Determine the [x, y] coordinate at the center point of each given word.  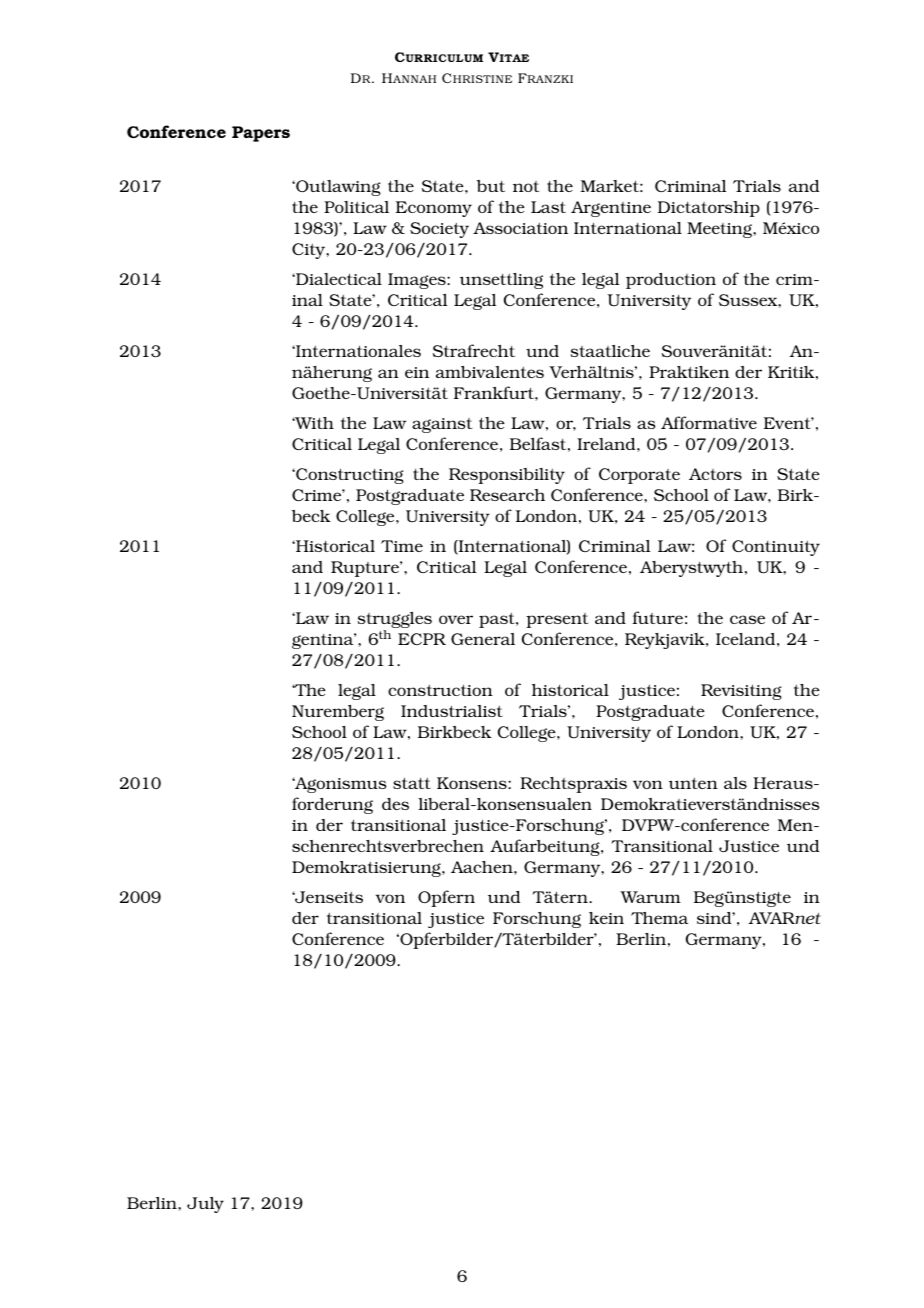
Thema [659, 918]
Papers [261, 134]
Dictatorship [709, 209]
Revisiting [741, 692]
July [205, 1205]
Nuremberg [338, 713]
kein [606, 918]
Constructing [349, 476]
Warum [650, 897]
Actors [715, 474]
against [442, 425]
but [491, 186]
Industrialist [452, 711]
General [483, 639]
